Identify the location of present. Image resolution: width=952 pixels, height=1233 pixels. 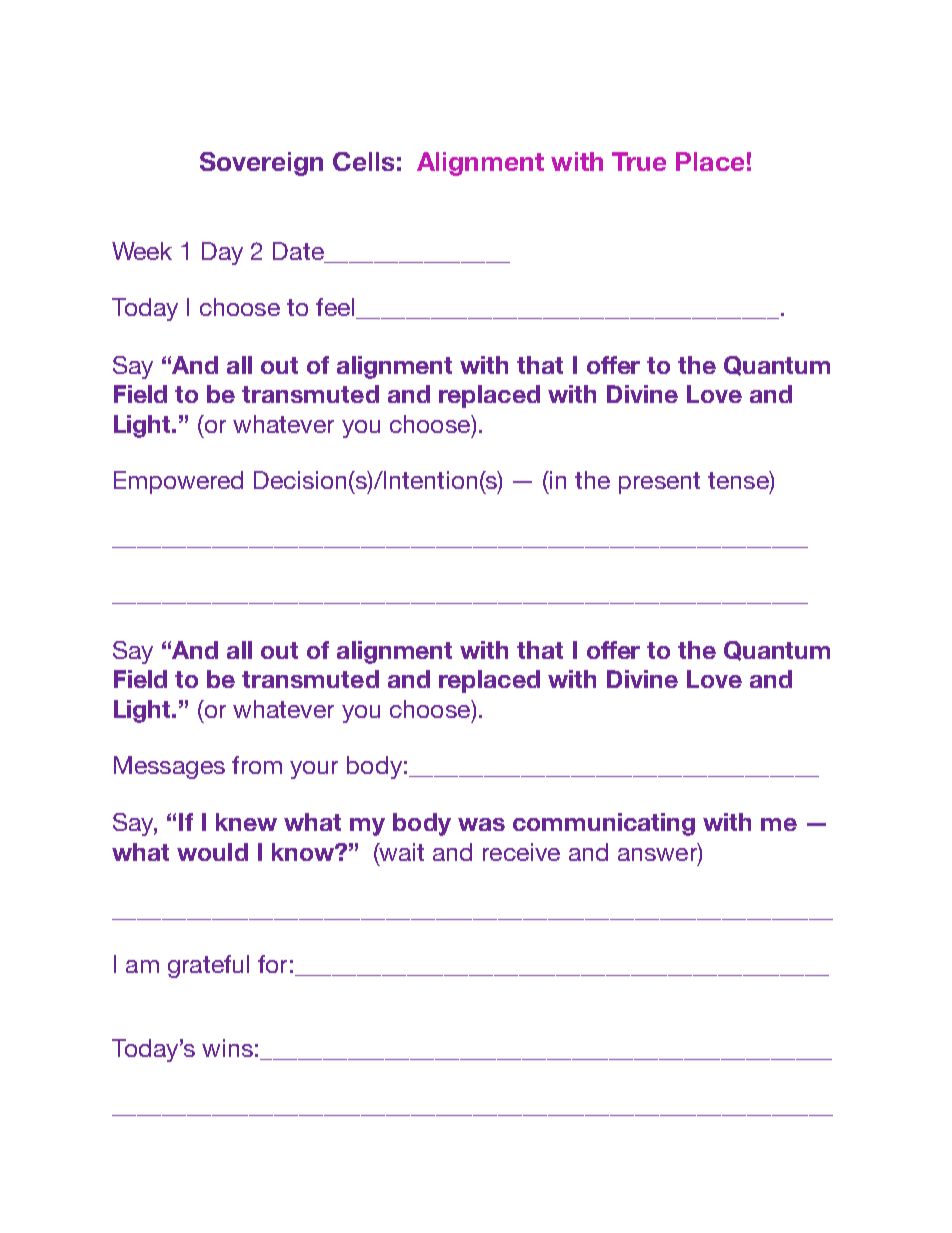
(659, 483).
